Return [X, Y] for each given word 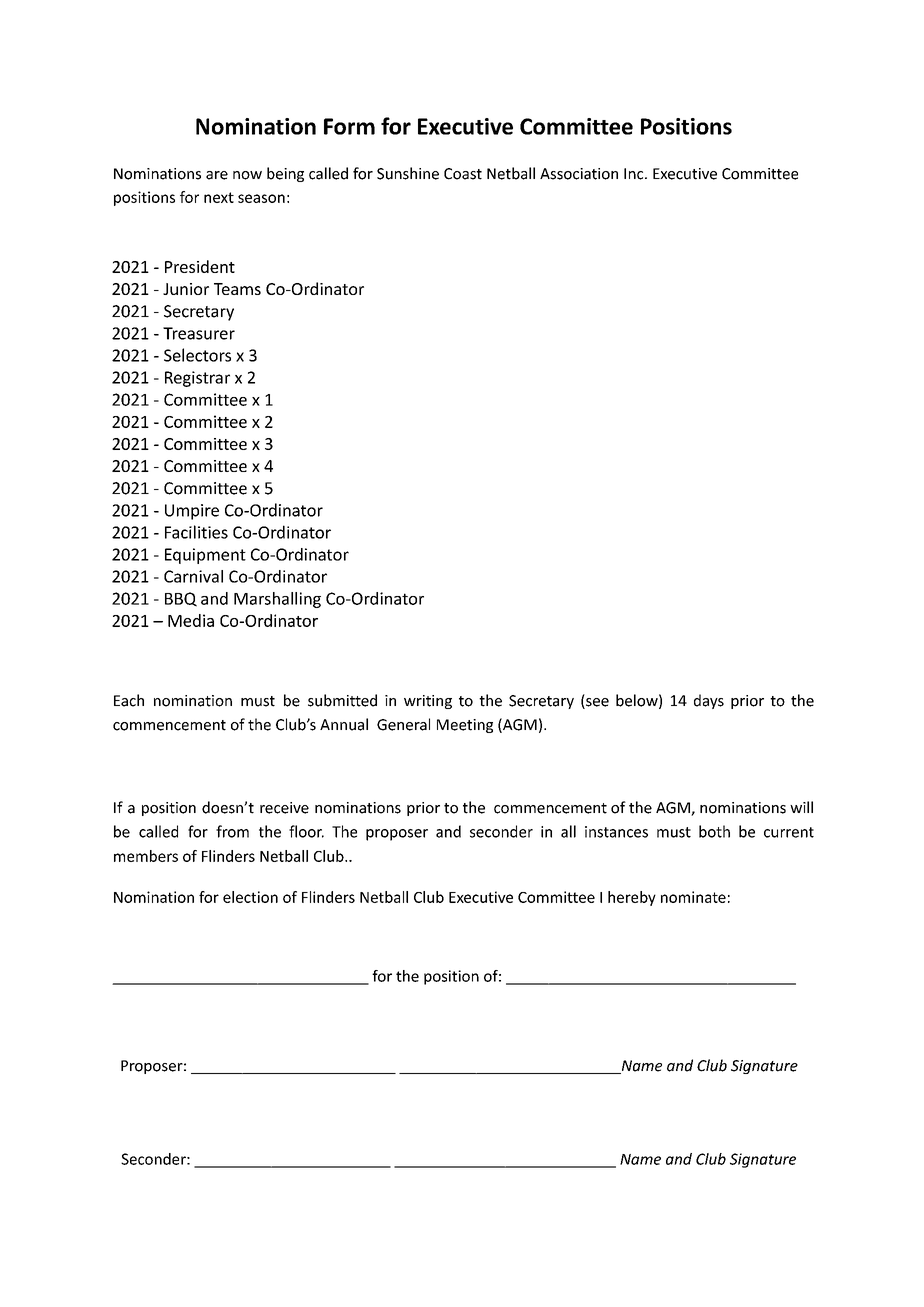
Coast [463, 174]
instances [616, 832]
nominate [693, 897]
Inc [635, 174]
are [217, 175]
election [250, 897]
